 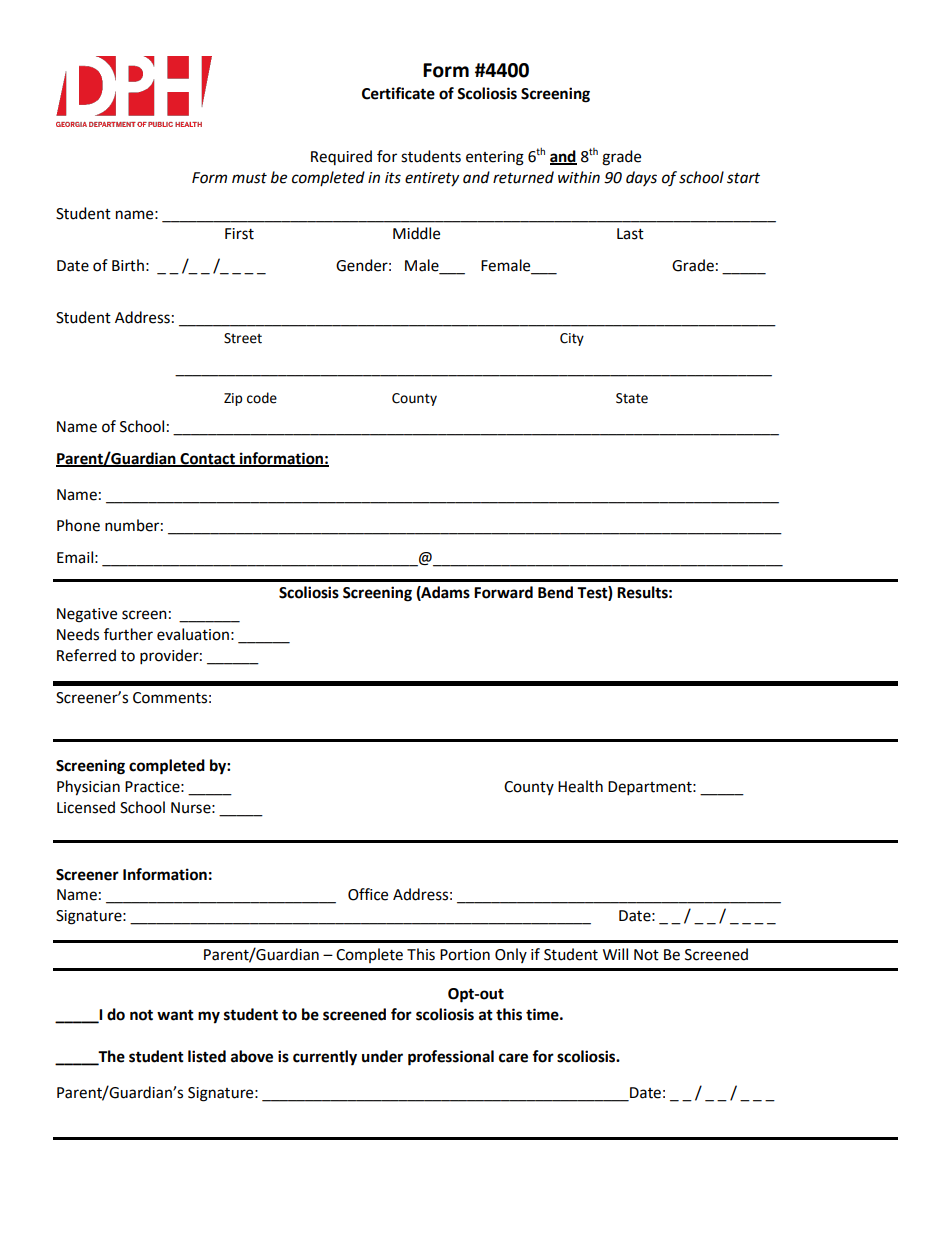 What do you see at coordinates (249, 178) in the screenshot?
I see `must` at bounding box center [249, 178].
